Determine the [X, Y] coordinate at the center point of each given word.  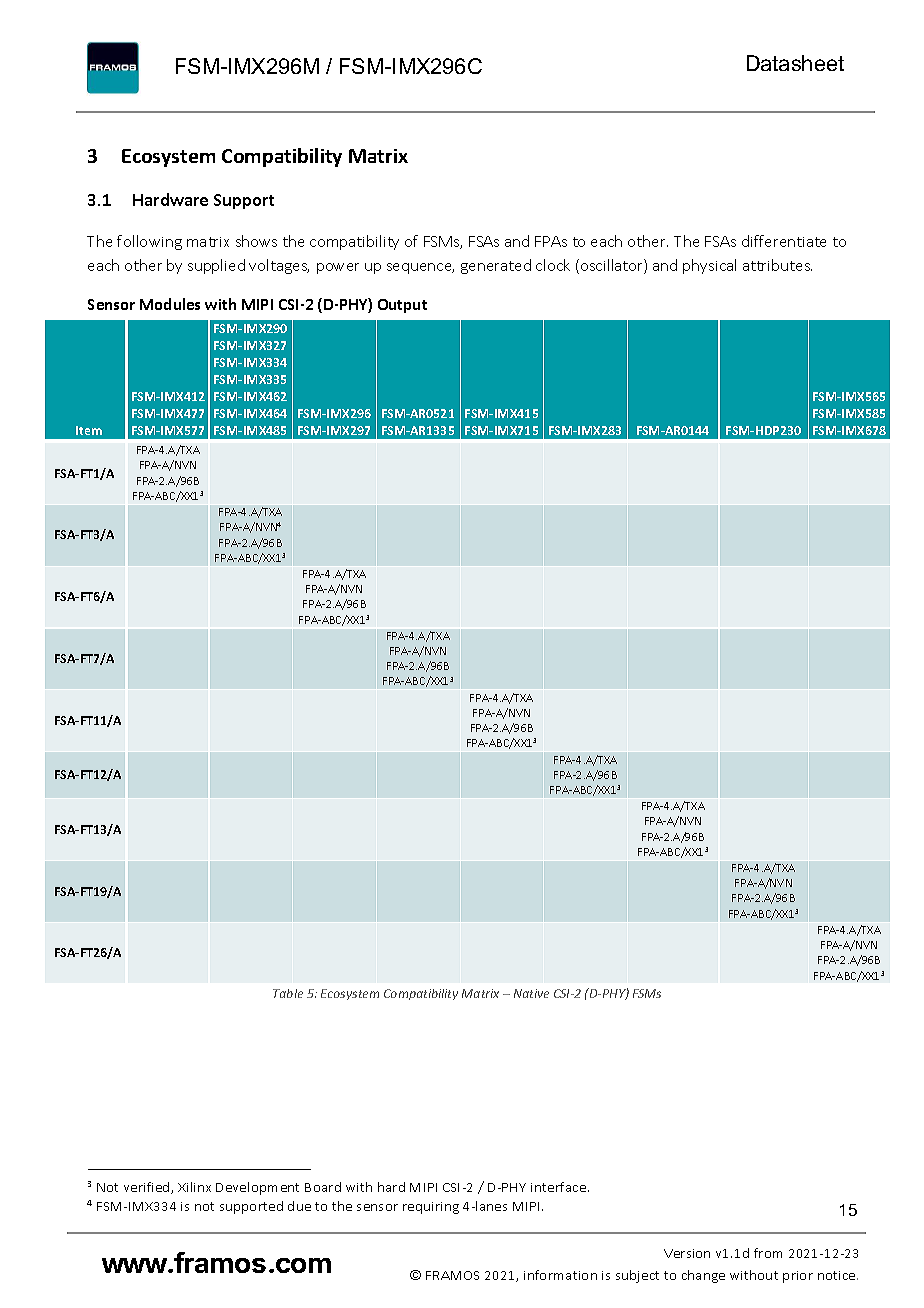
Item [89, 430]
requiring [431, 1208]
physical [709, 266]
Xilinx [194, 1187]
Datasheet [795, 63]
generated [496, 266]
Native [531, 993]
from [768, 1253]
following [149, 242]
